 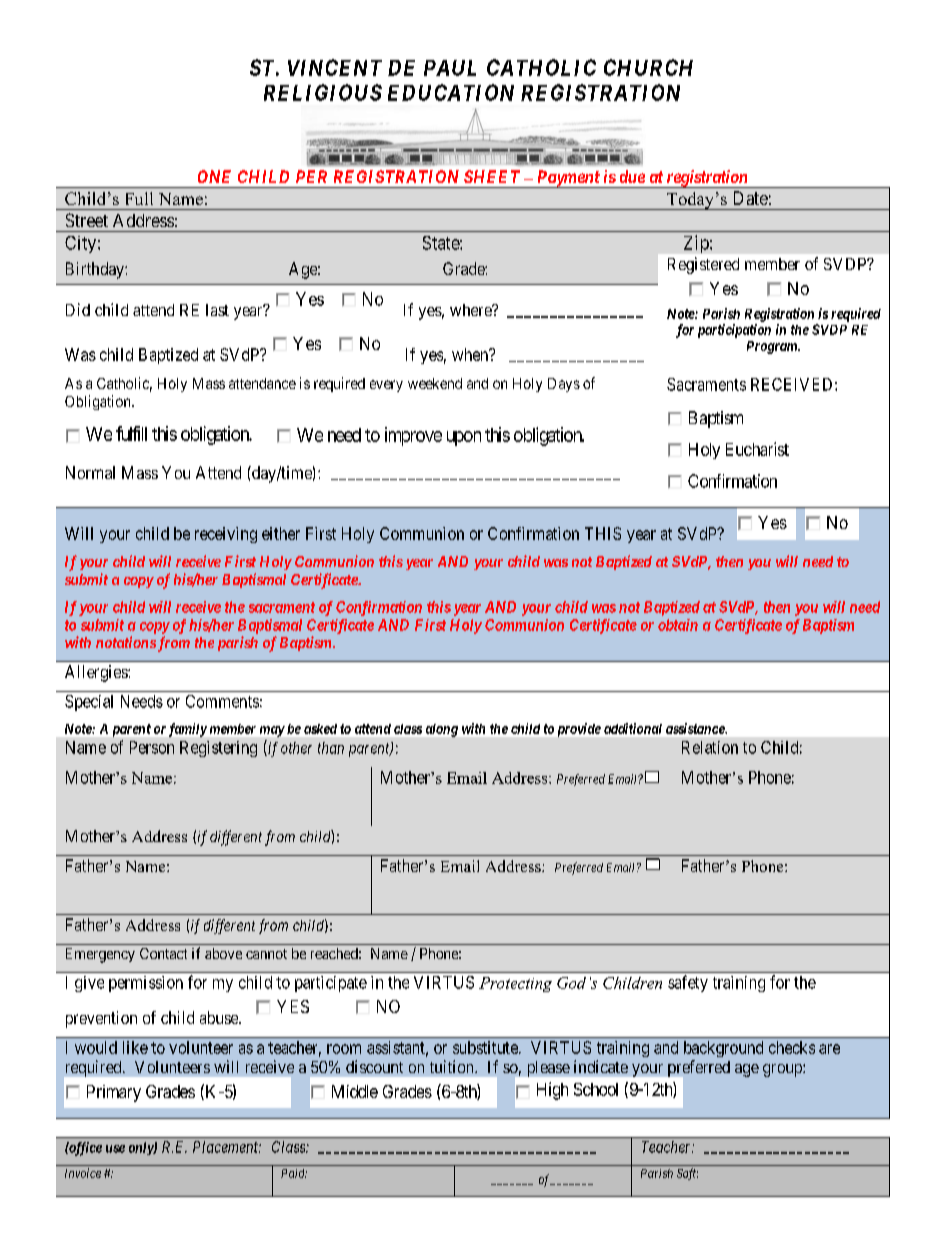 I want to click on RELIGIOUS, so click(x=323, y=92).
